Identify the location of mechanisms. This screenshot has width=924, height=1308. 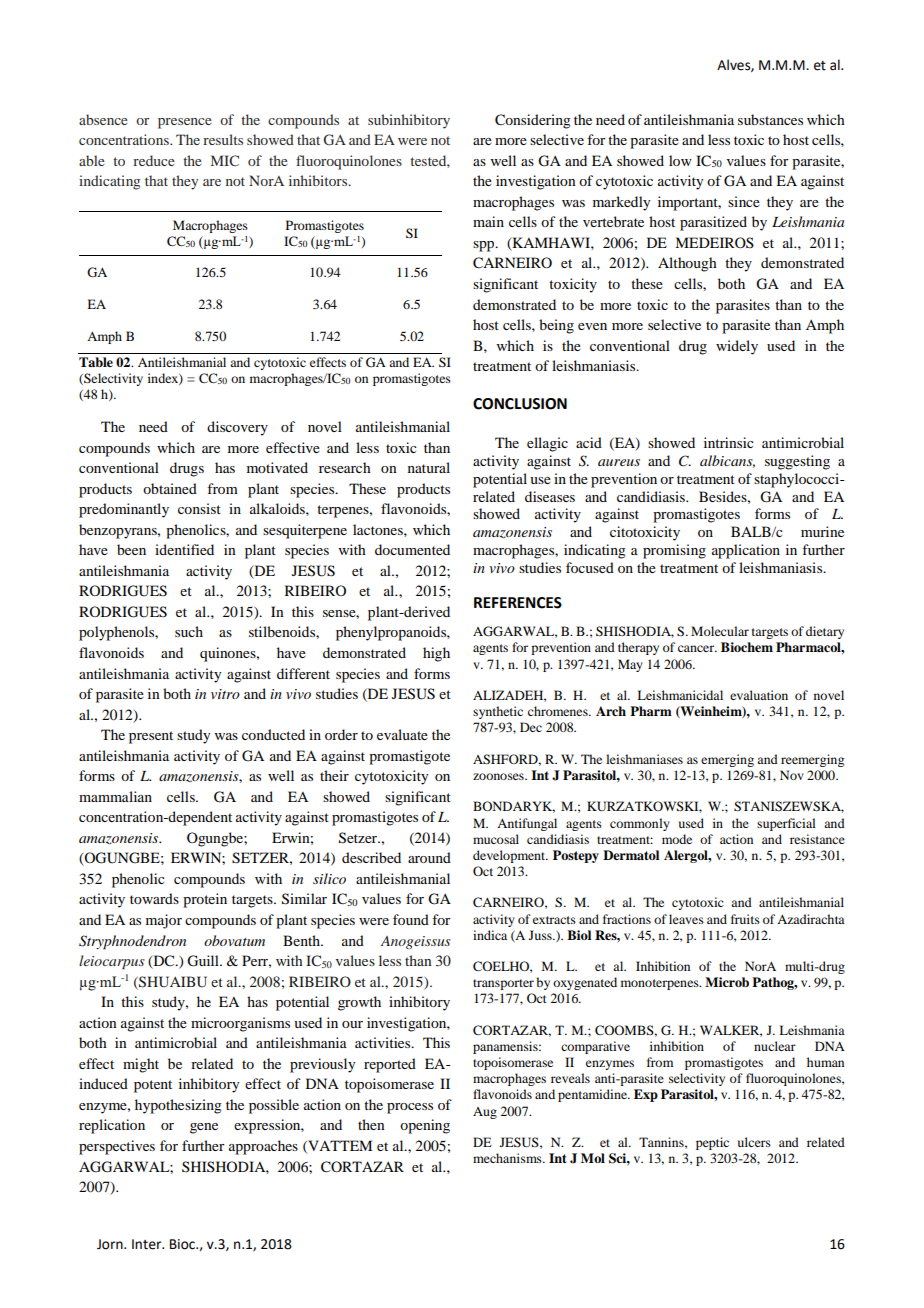
(508, 1158).
